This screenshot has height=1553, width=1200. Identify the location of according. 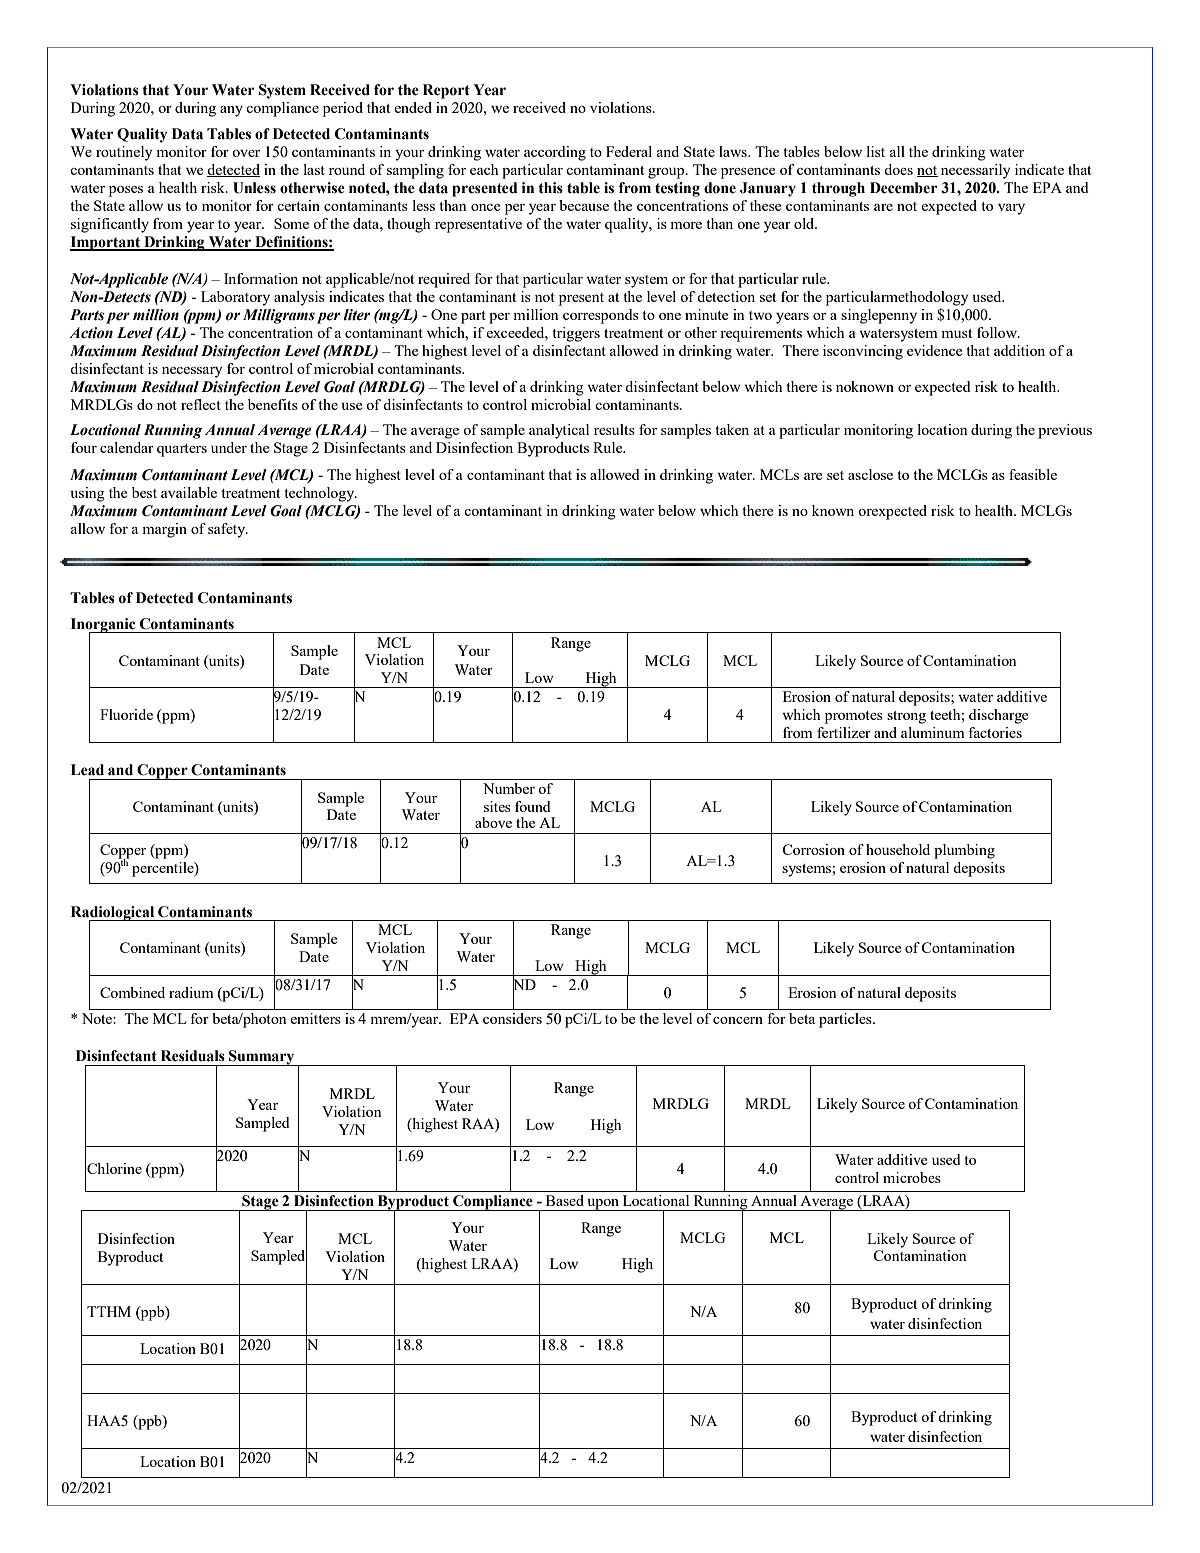
(555, 153).
